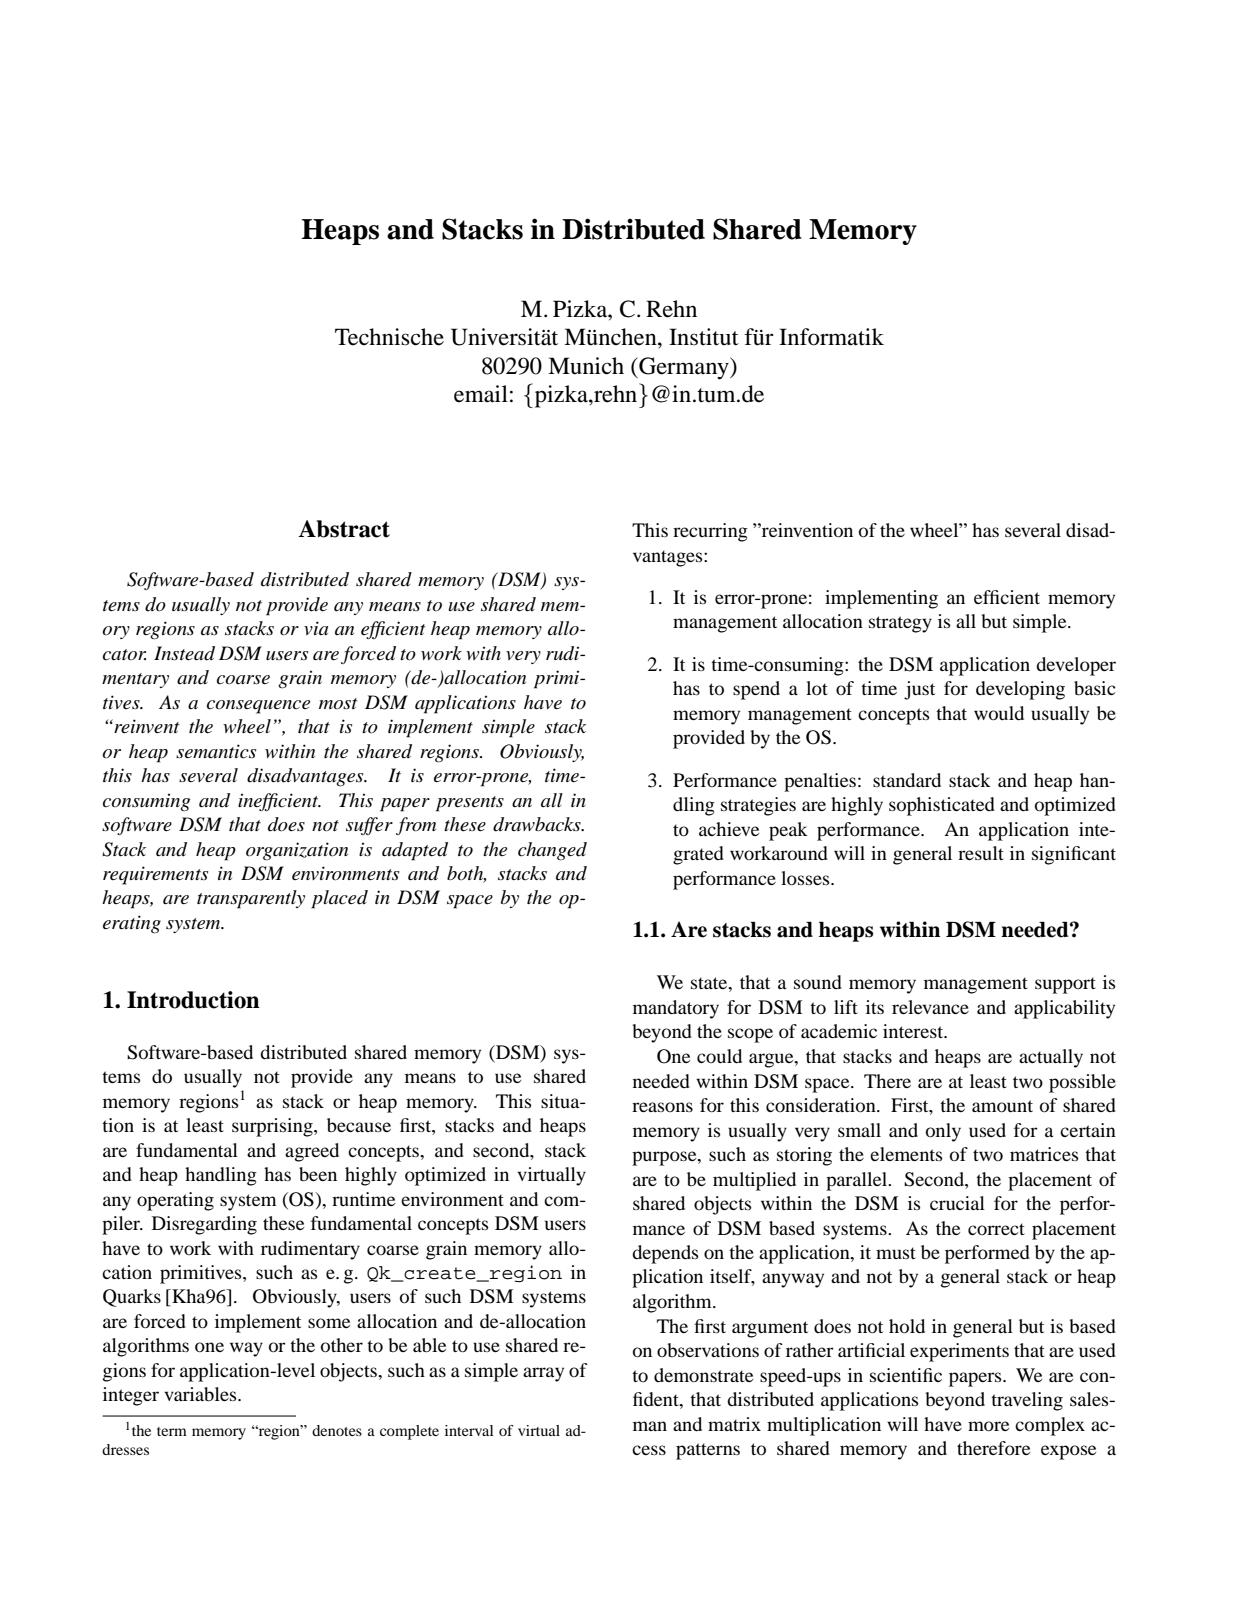 This screenshot has width=1253, height=1621. Describe the element at coordinates (831, 337) in the screenshot. I see `Informatik` at that location.
